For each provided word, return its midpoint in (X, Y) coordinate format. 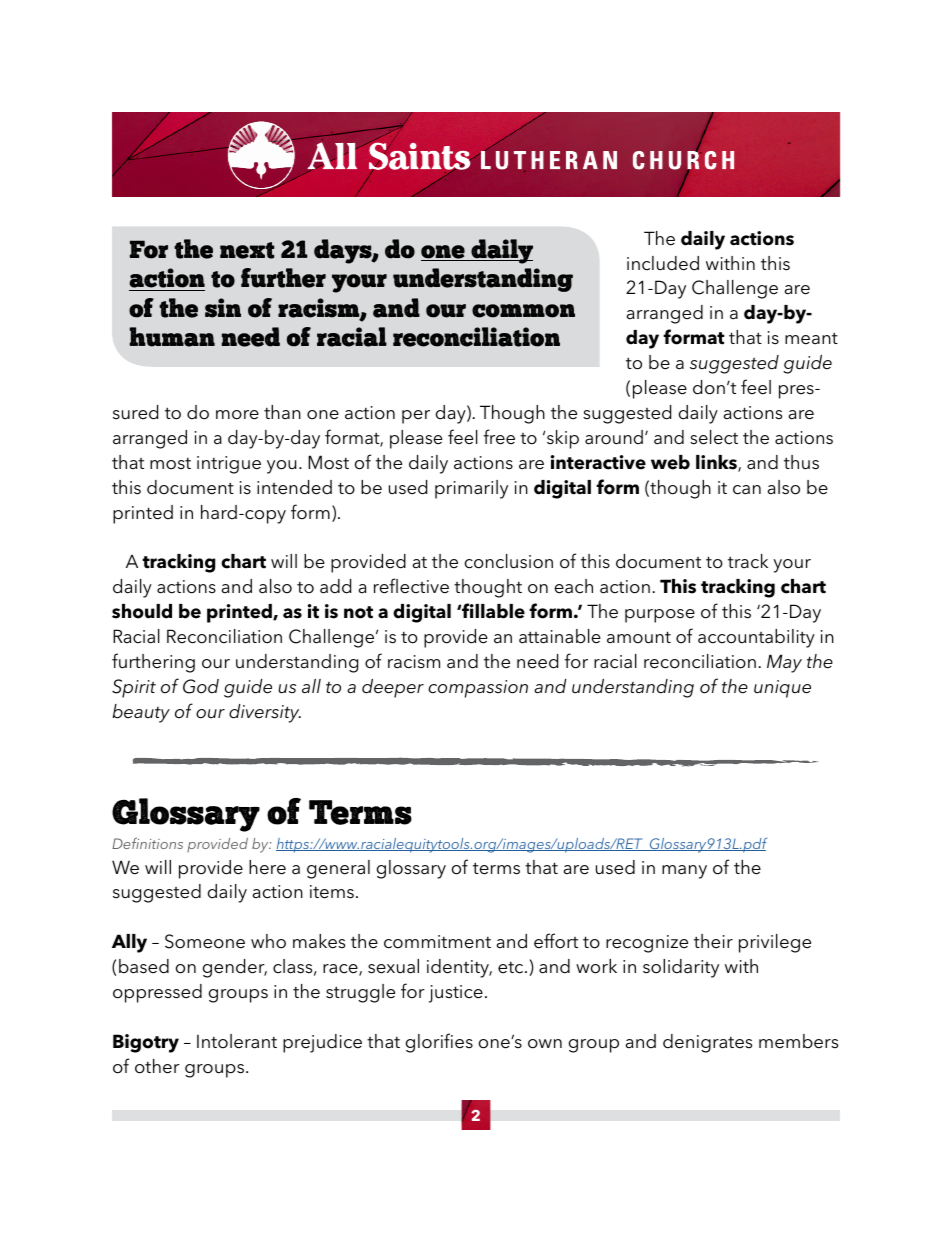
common (523, 311)
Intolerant (237, 1041)
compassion (478, 689)
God (201, 686)
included (663, 263)
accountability (756, 638)
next (247, 250)
